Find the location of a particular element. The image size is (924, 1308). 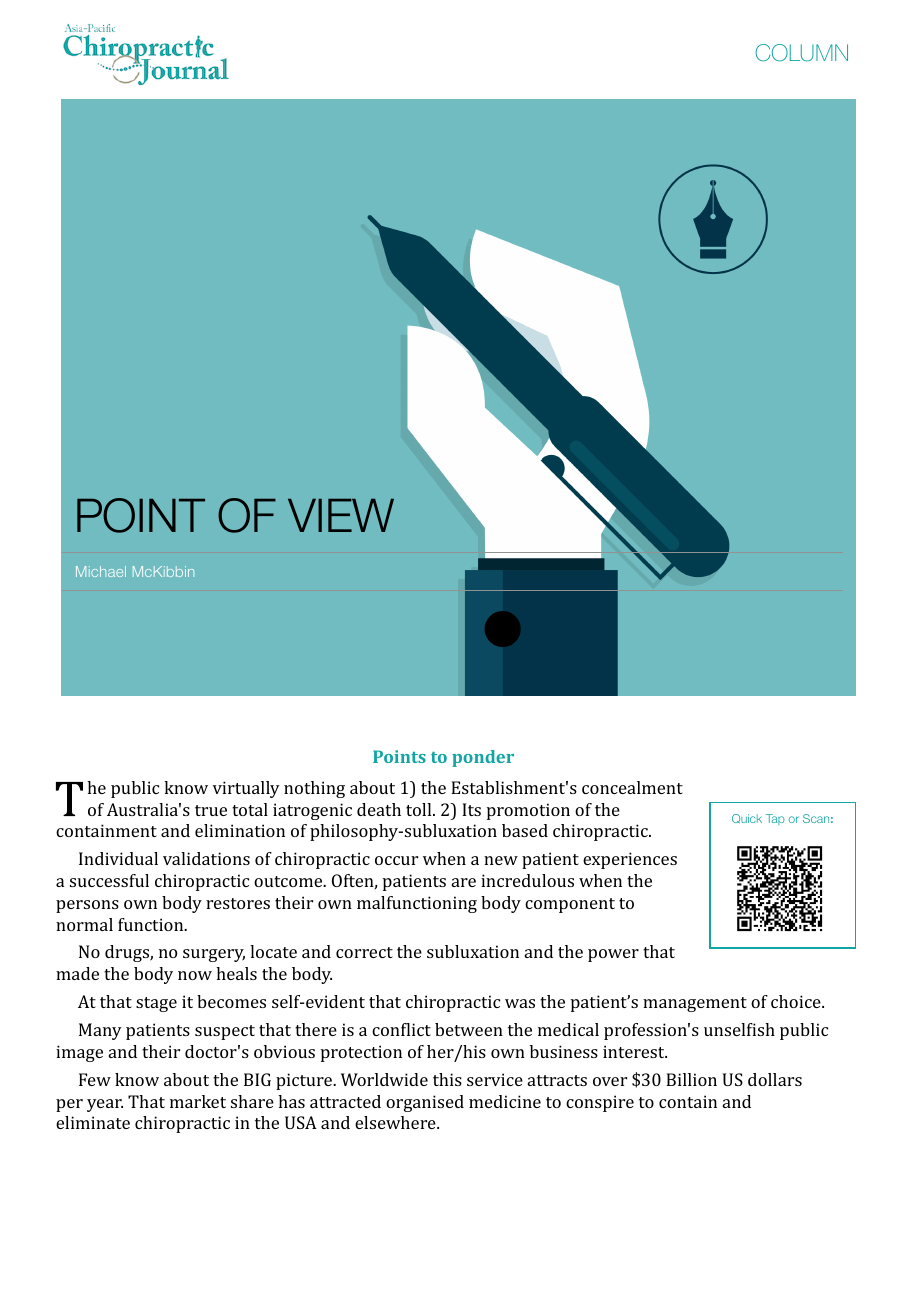

Quick is located at coordinates (747, 818).
